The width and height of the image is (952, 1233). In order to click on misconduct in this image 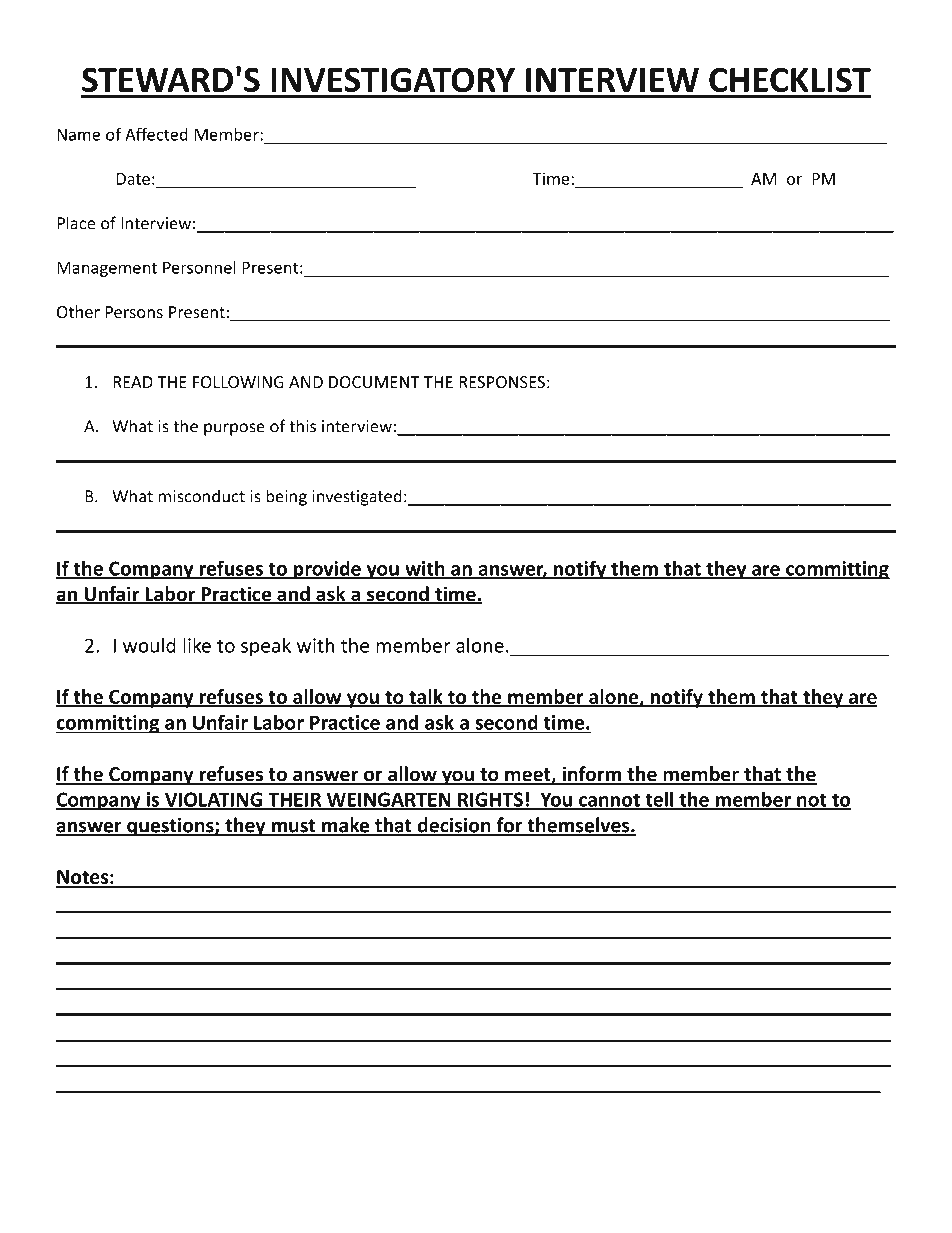, I will do `click(202, 496)`.
